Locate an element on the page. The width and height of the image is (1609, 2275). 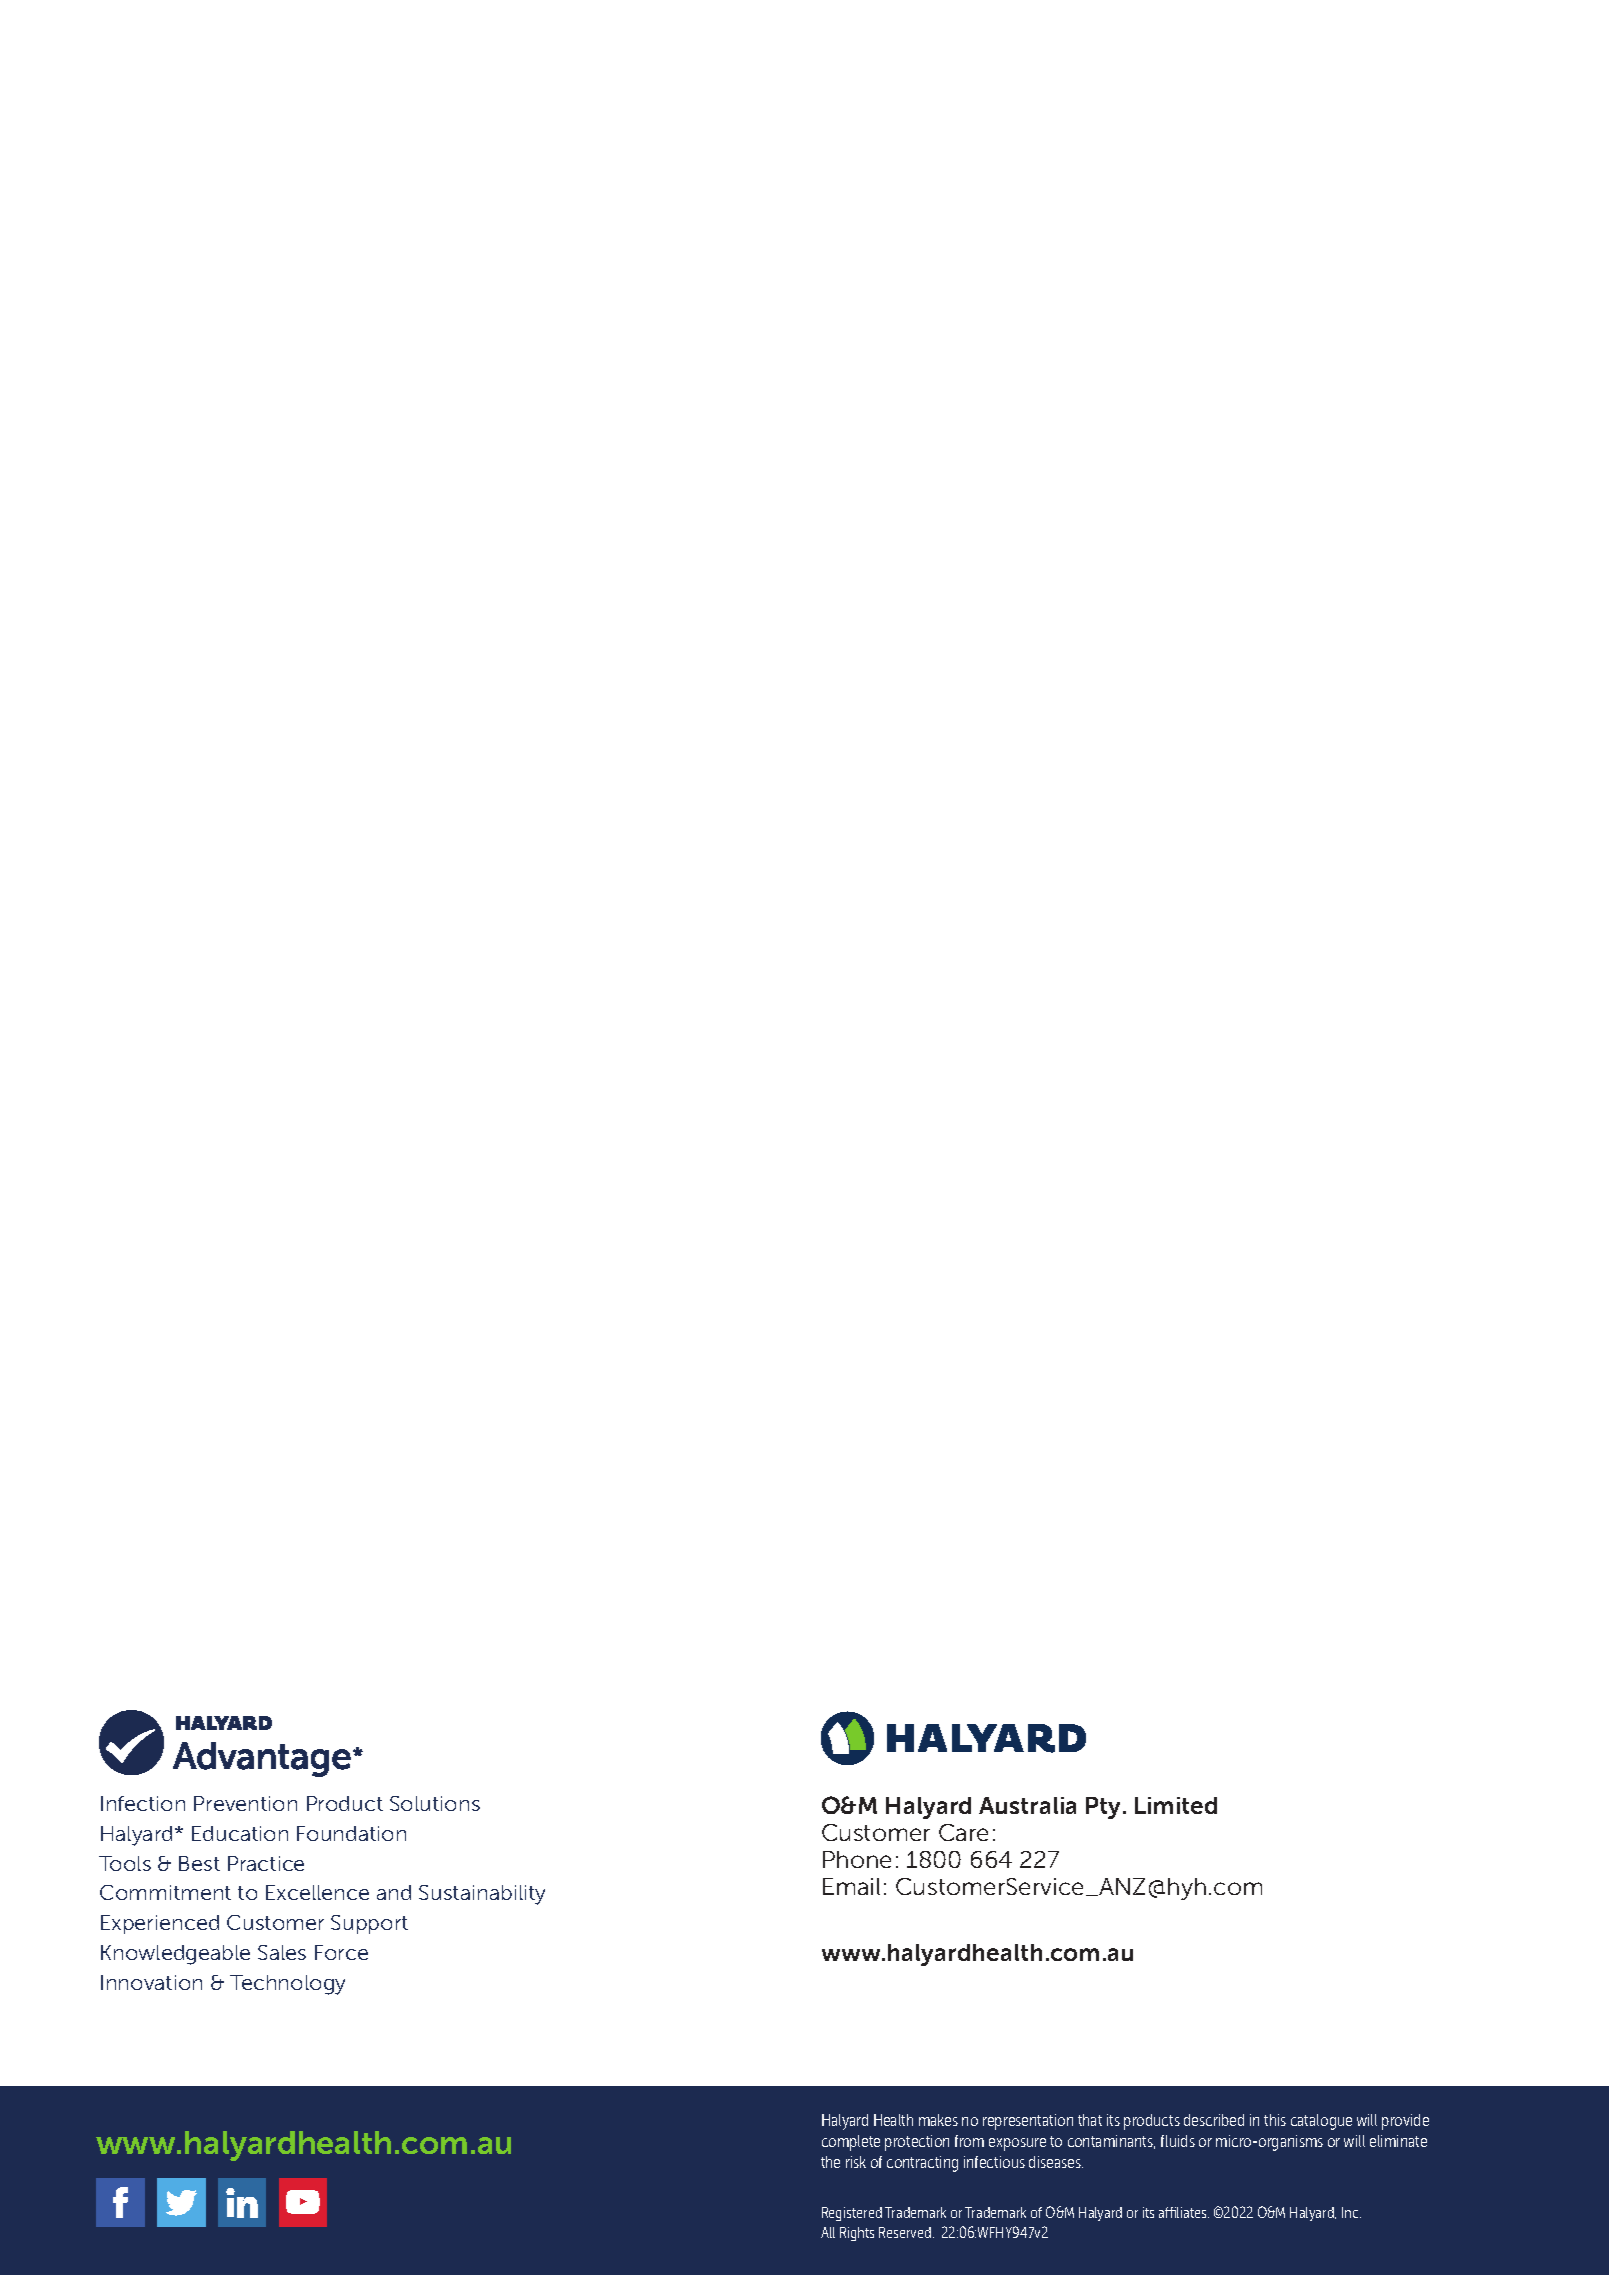
makes is located at coordinates (938, 2120).
